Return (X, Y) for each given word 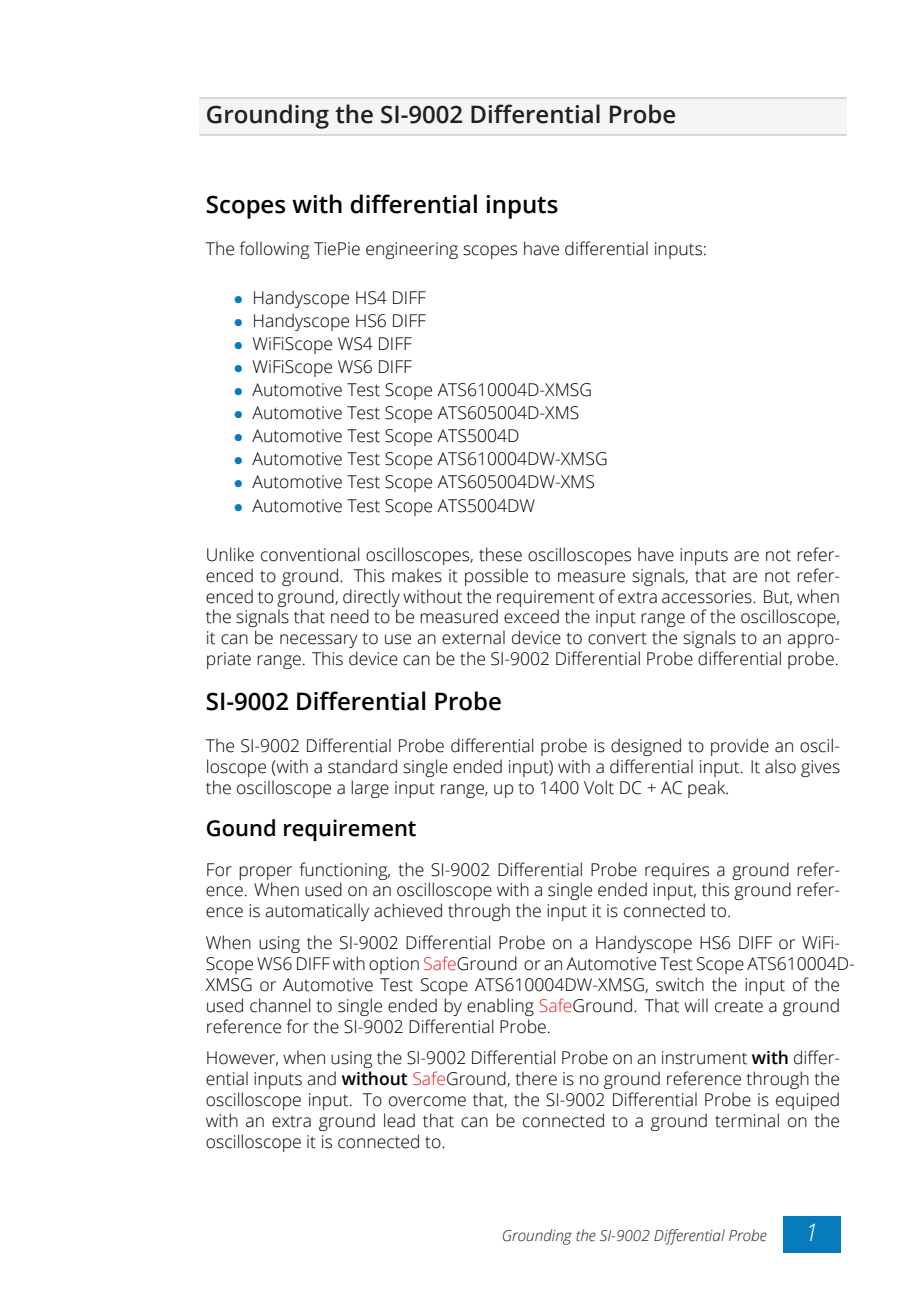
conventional (310, 554)
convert (617, 638)
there (536, 1078)
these (500, 554)
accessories (708, 597)
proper (265, 873)
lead (399, 1120)
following (274, 250)
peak (708, 789)
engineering (412, 250)
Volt (599, 787)
